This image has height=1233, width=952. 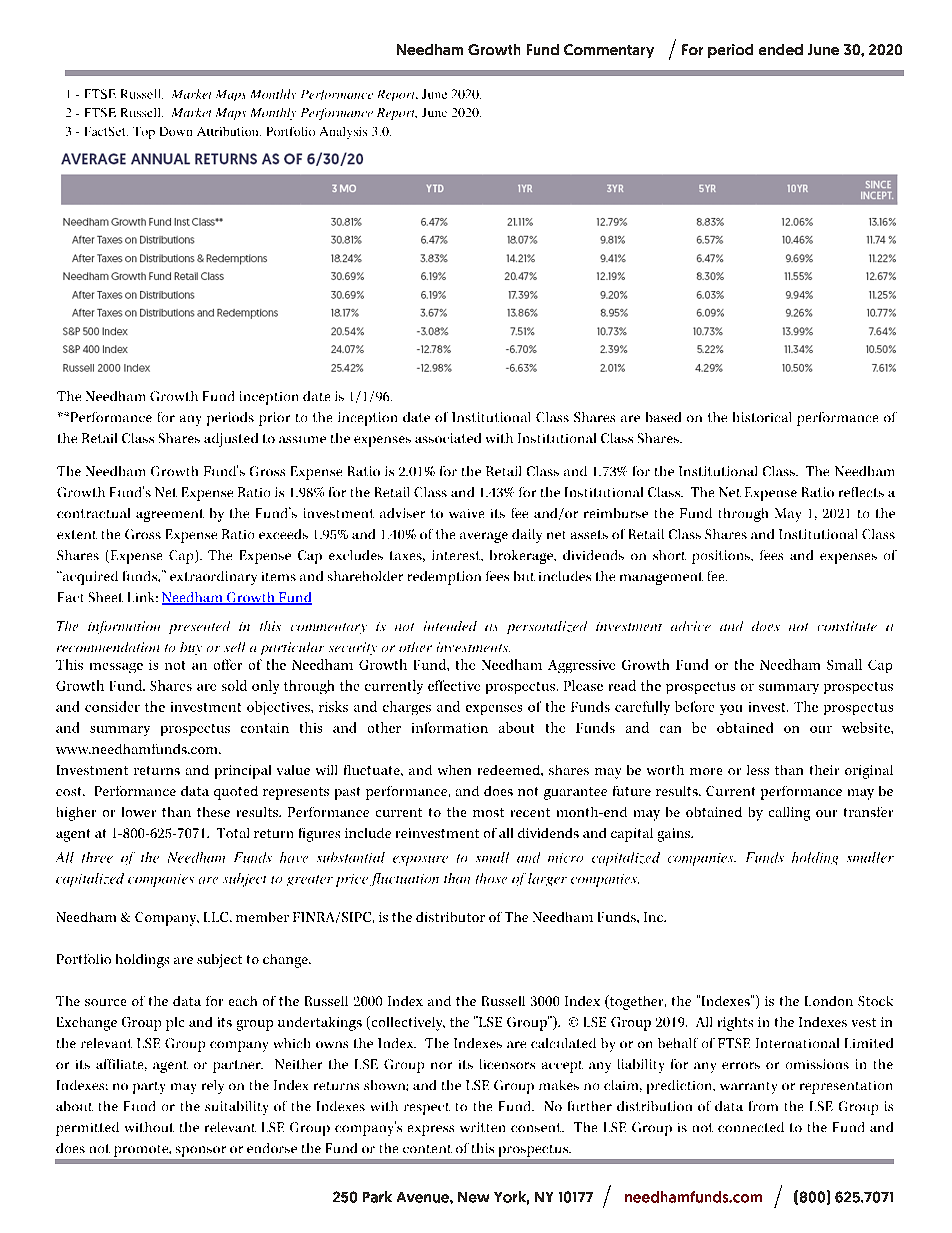 What do you see at coordinates (731, 710) in the image?
I see `you` at bounding box center [731, 710].
